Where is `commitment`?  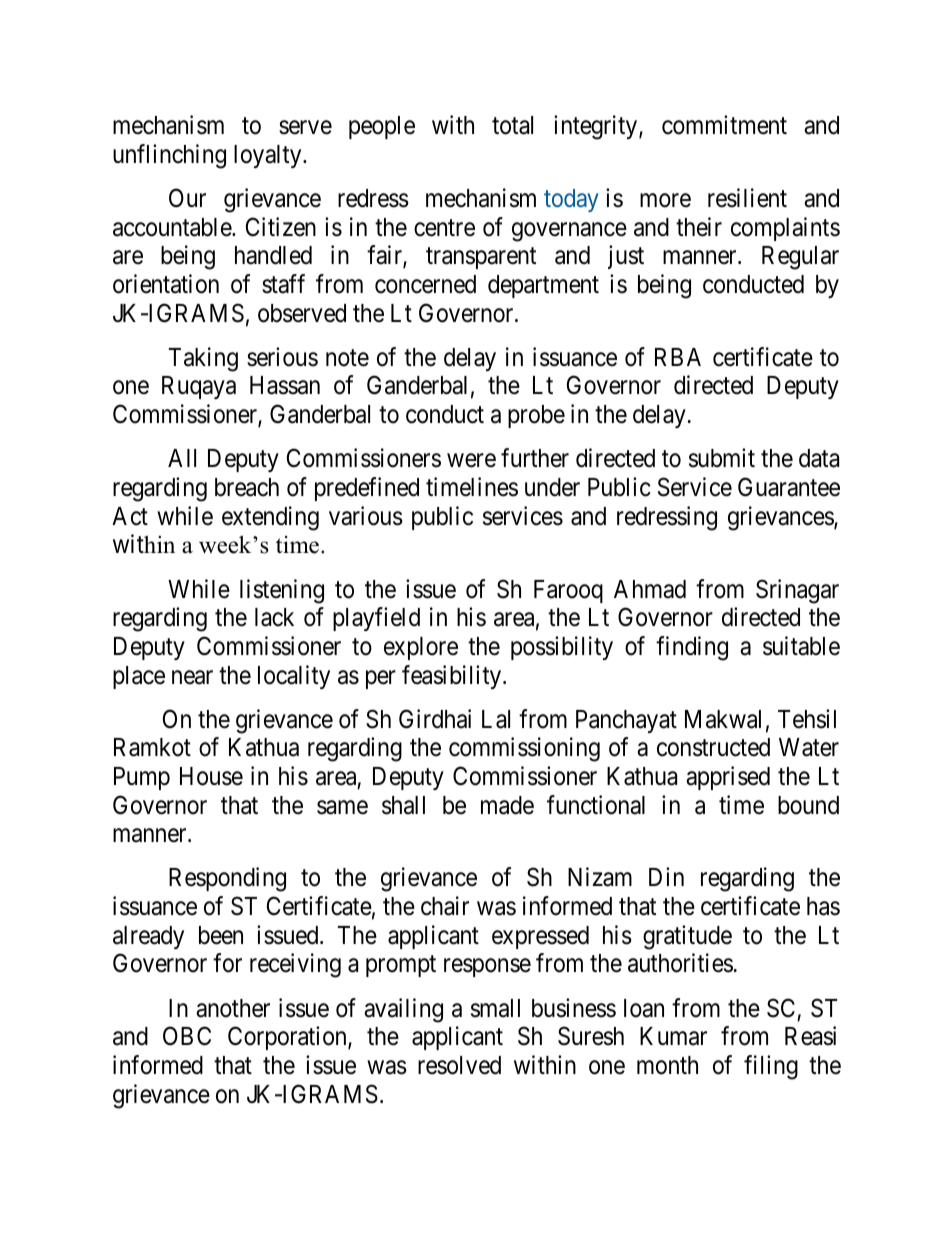 commitment is located at coordinates (724, 125).
